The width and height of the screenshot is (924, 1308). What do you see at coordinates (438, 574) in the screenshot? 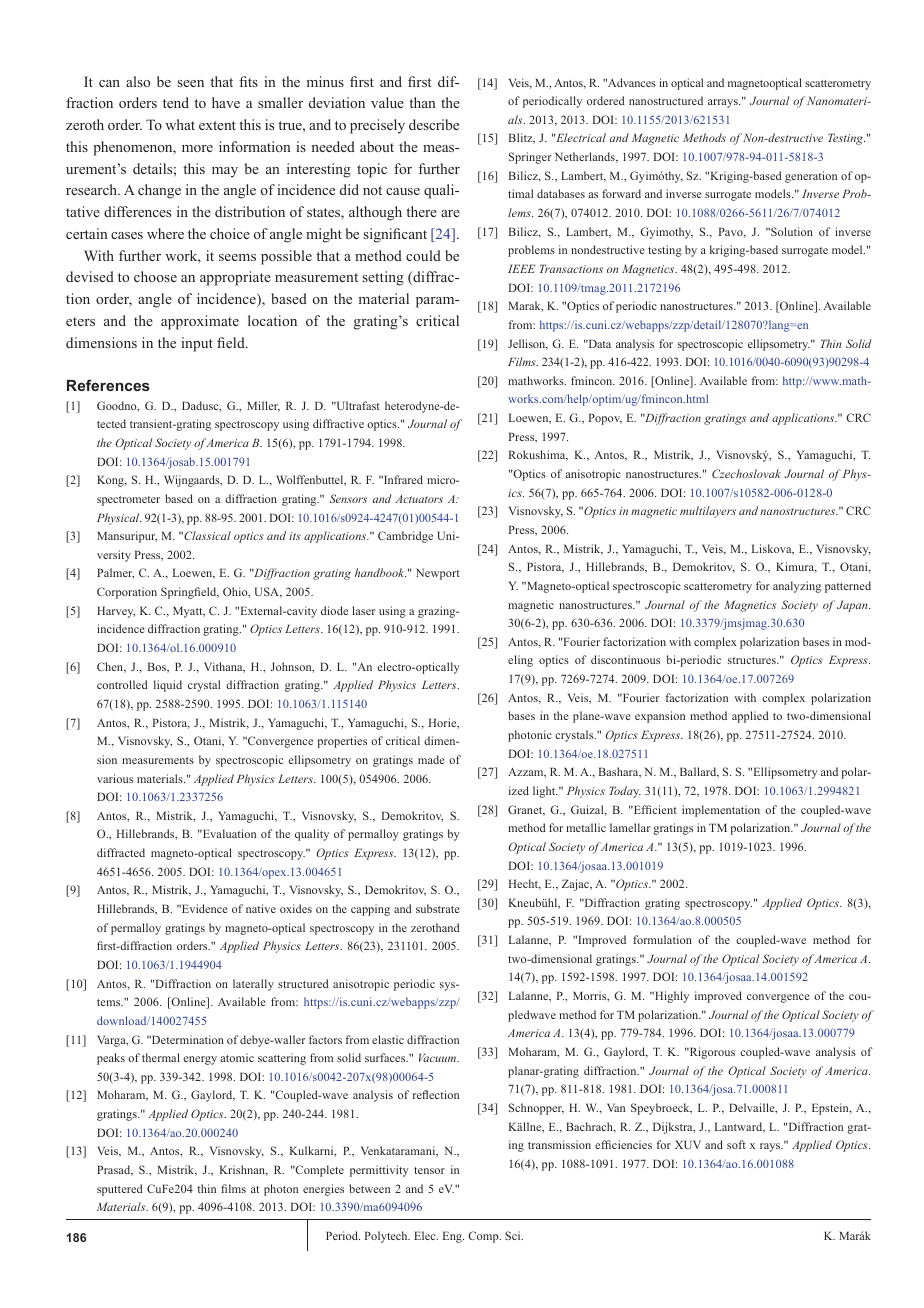
I see `Newport` at bounding box center [438, 574].
